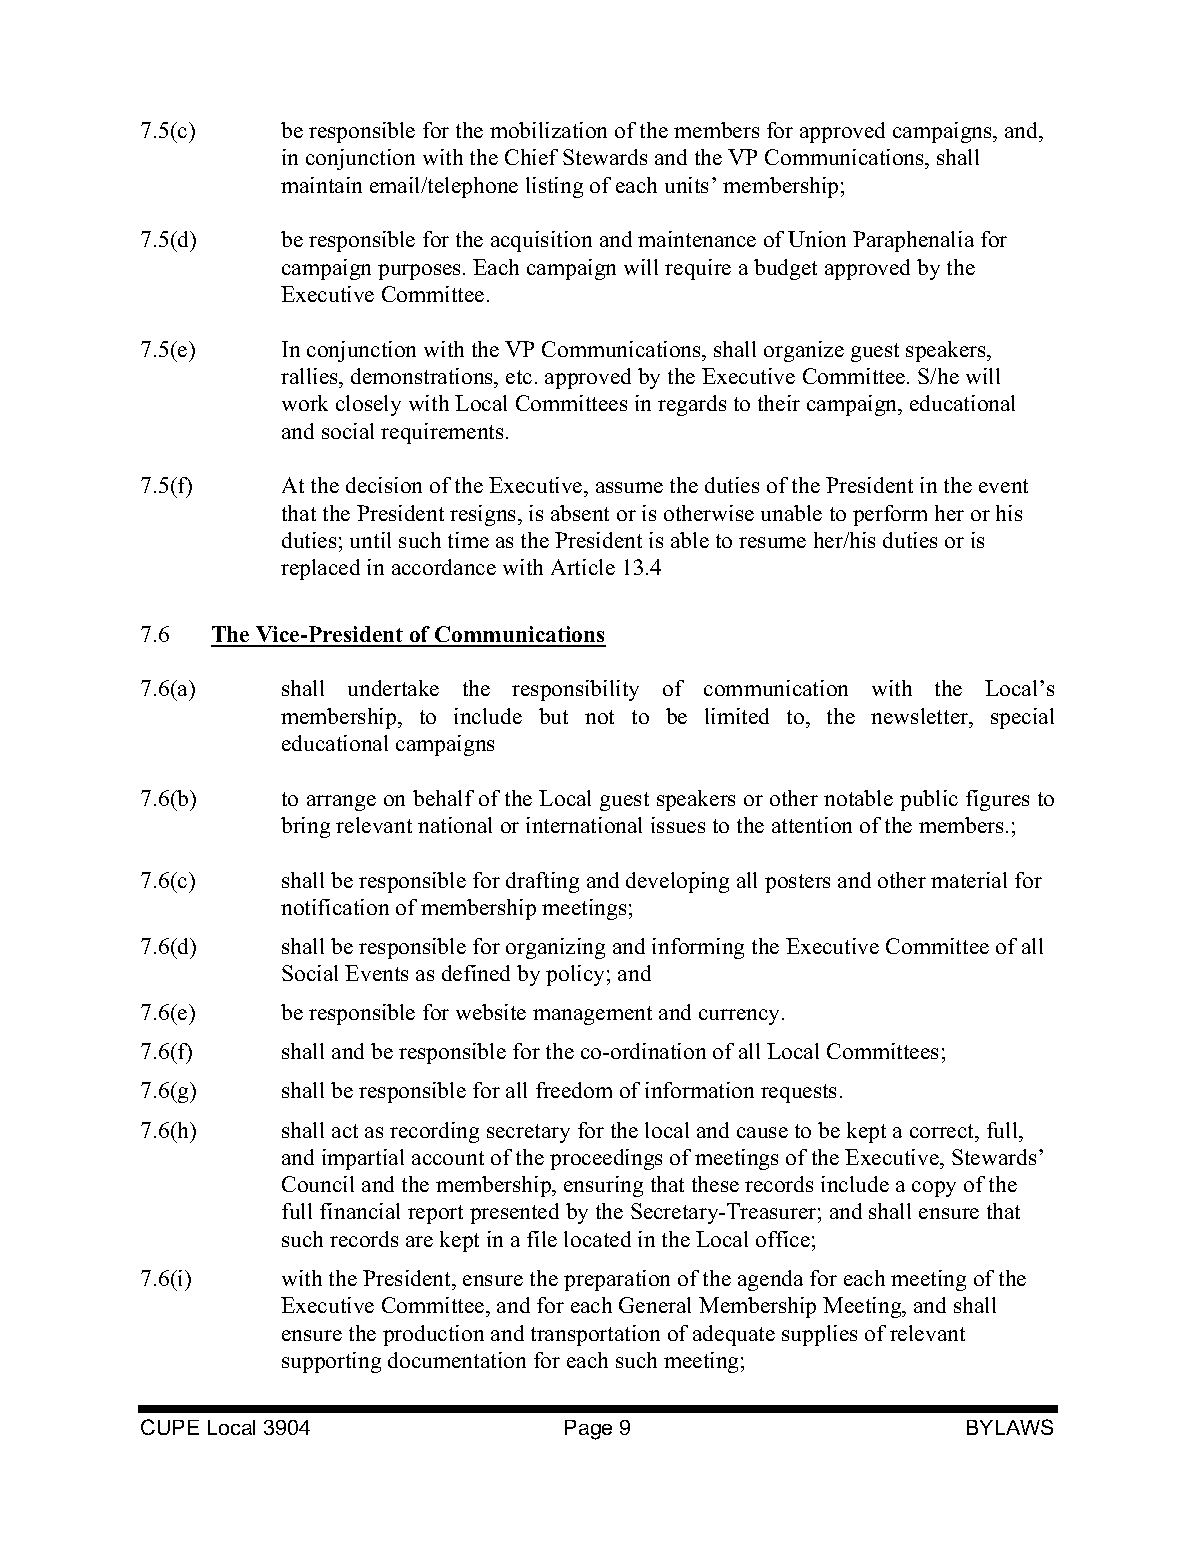 This image has height=1548, width=1196. I want to click on proceedings, so click(606, 1159).
